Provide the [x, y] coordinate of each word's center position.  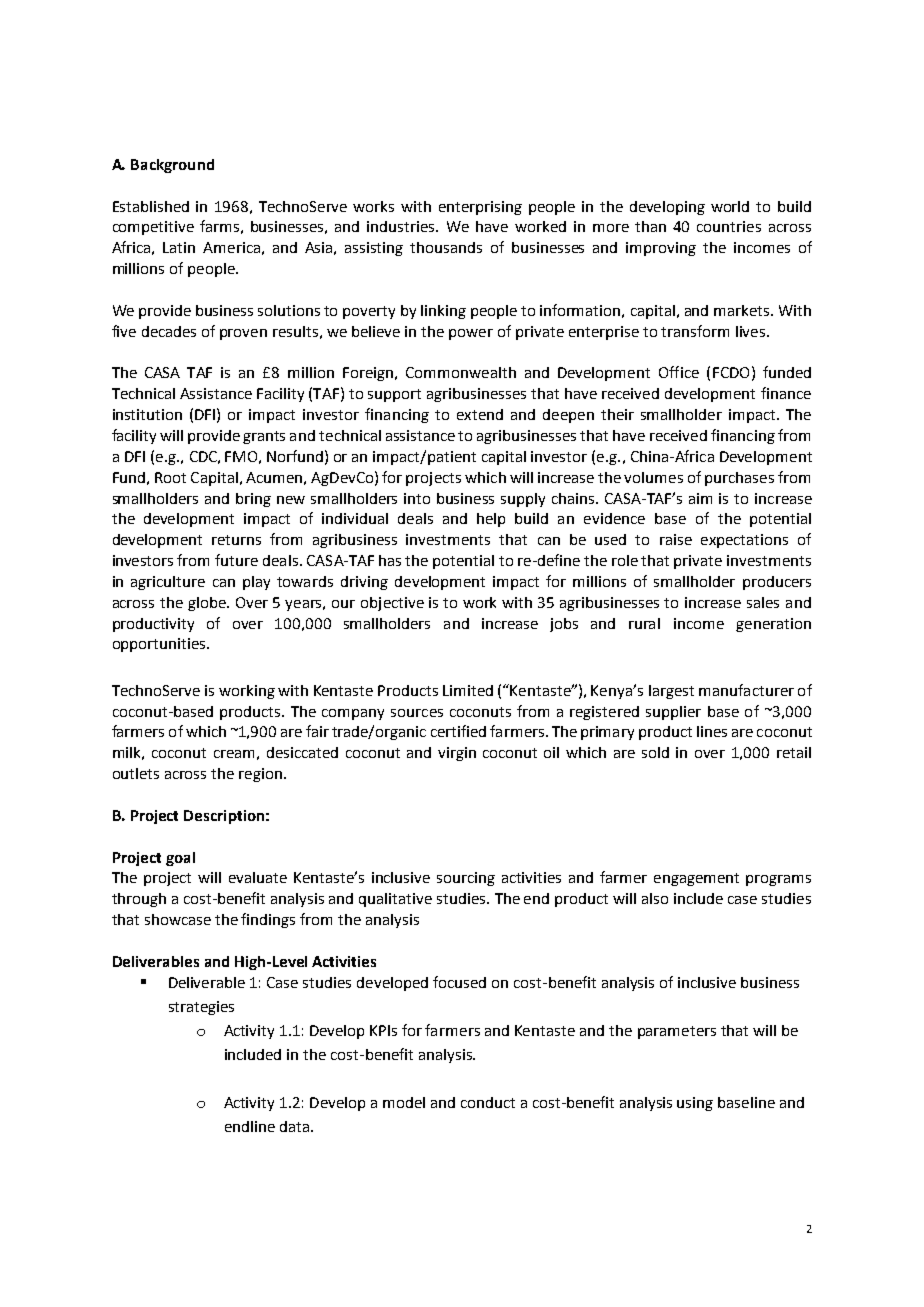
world [730, 206]
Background [172, 166]
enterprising [480, 208]
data [294, 1126]
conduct [488, 1102]
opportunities [159, 645]
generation [773, 625]
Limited [468, 690]
